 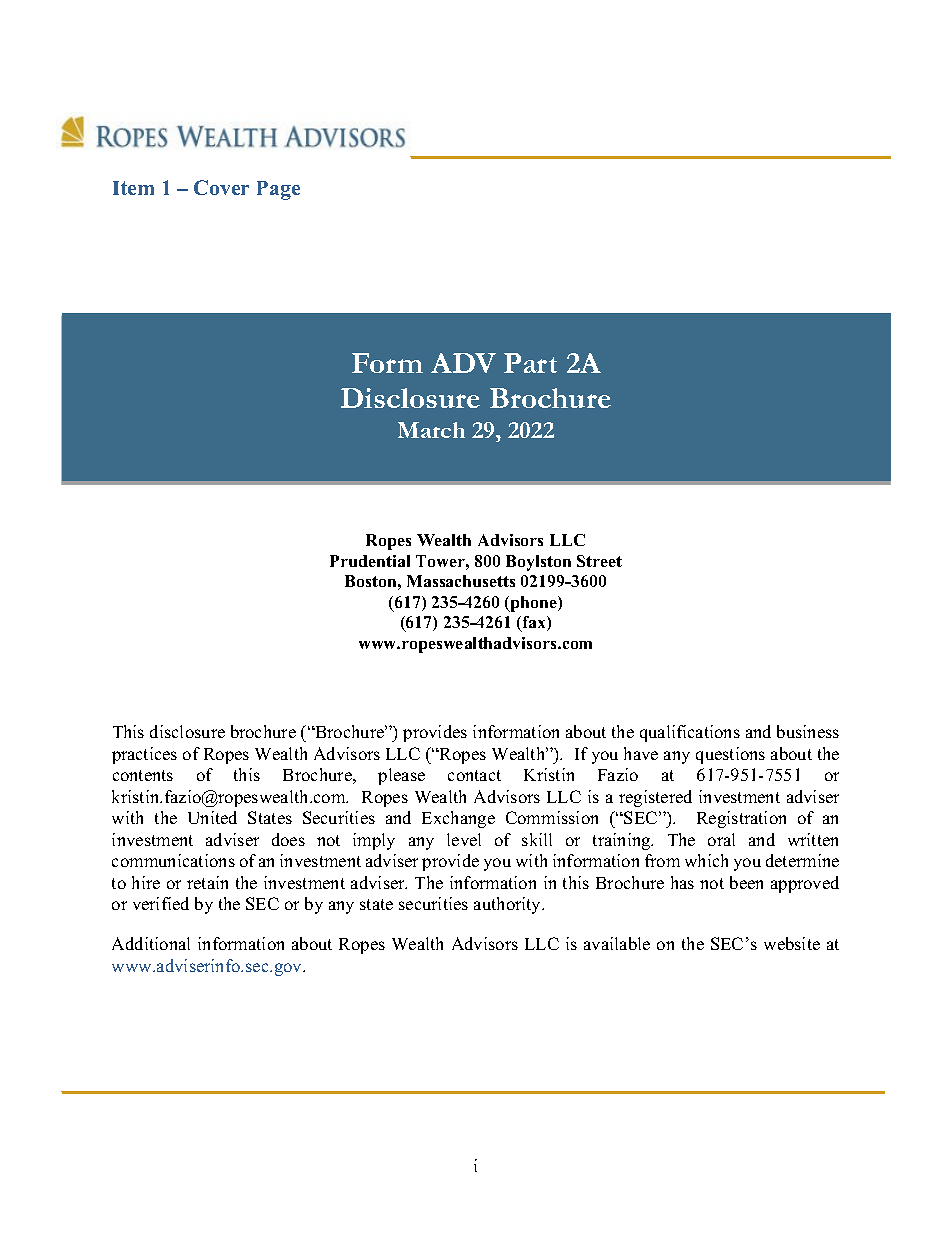 I want to click on Massachusetts, so click(x=461, y=581).
